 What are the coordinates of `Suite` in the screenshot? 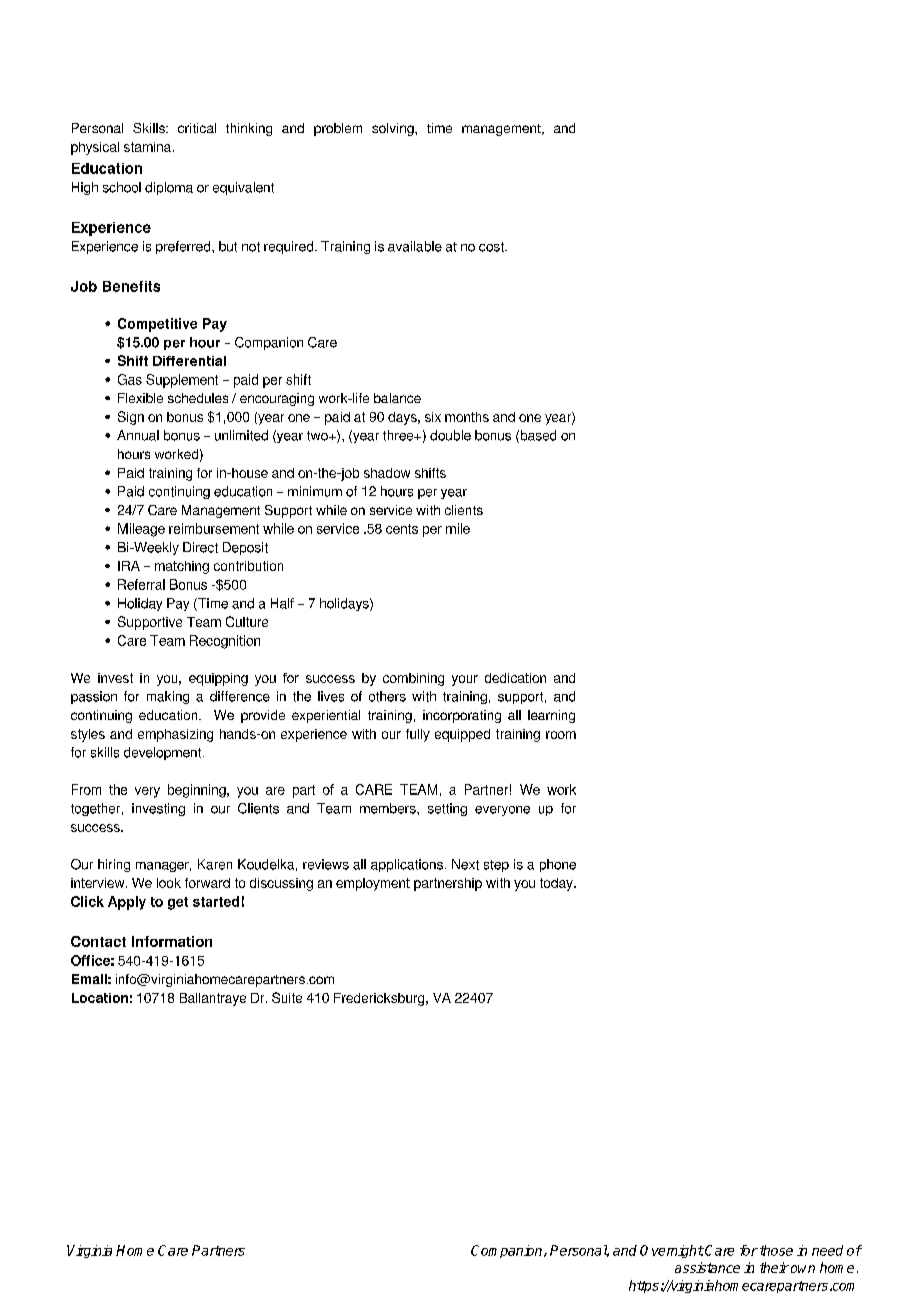 It's located at (287, 997).
